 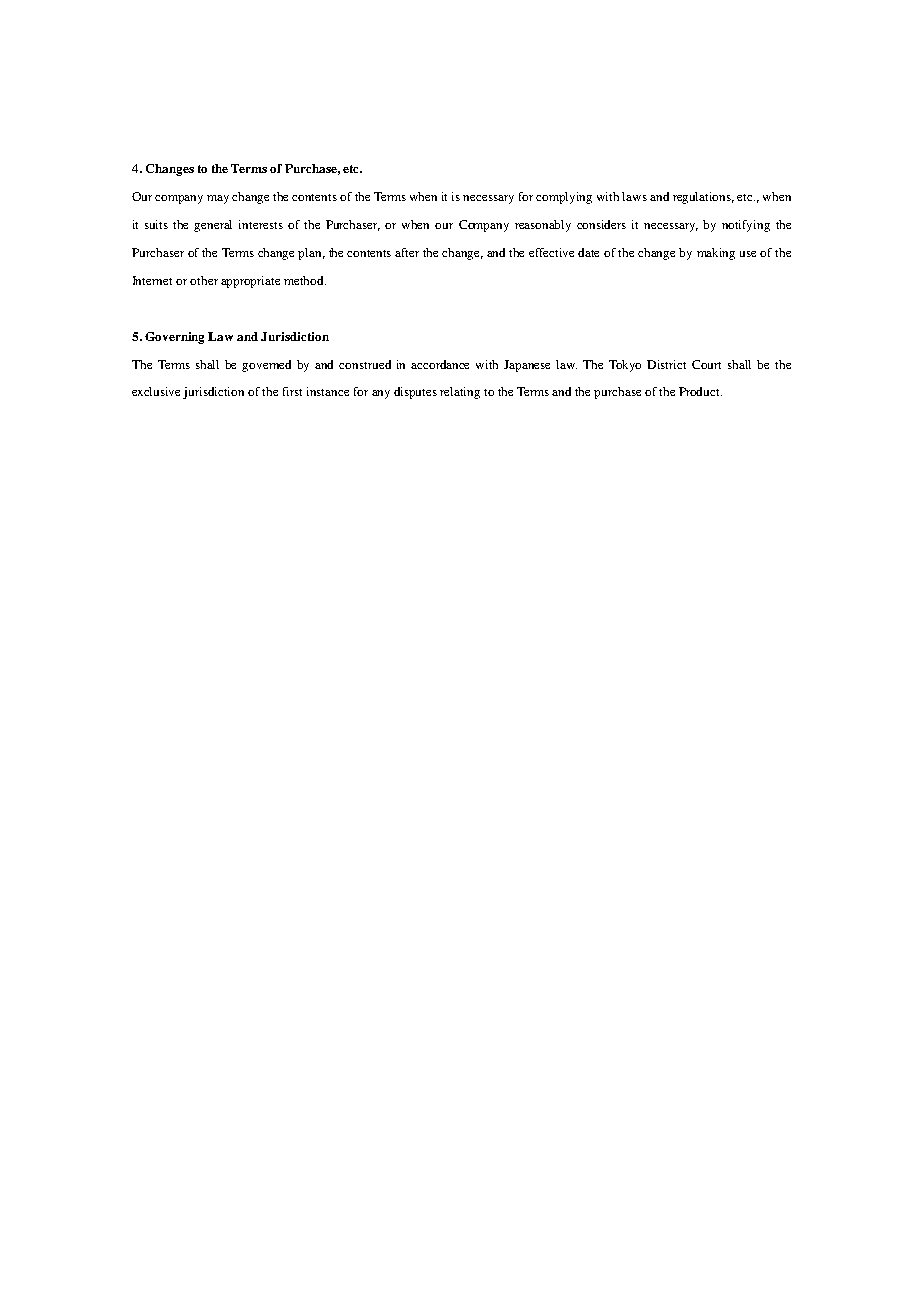 I want to click on relating, so click(x=460, y=393).
